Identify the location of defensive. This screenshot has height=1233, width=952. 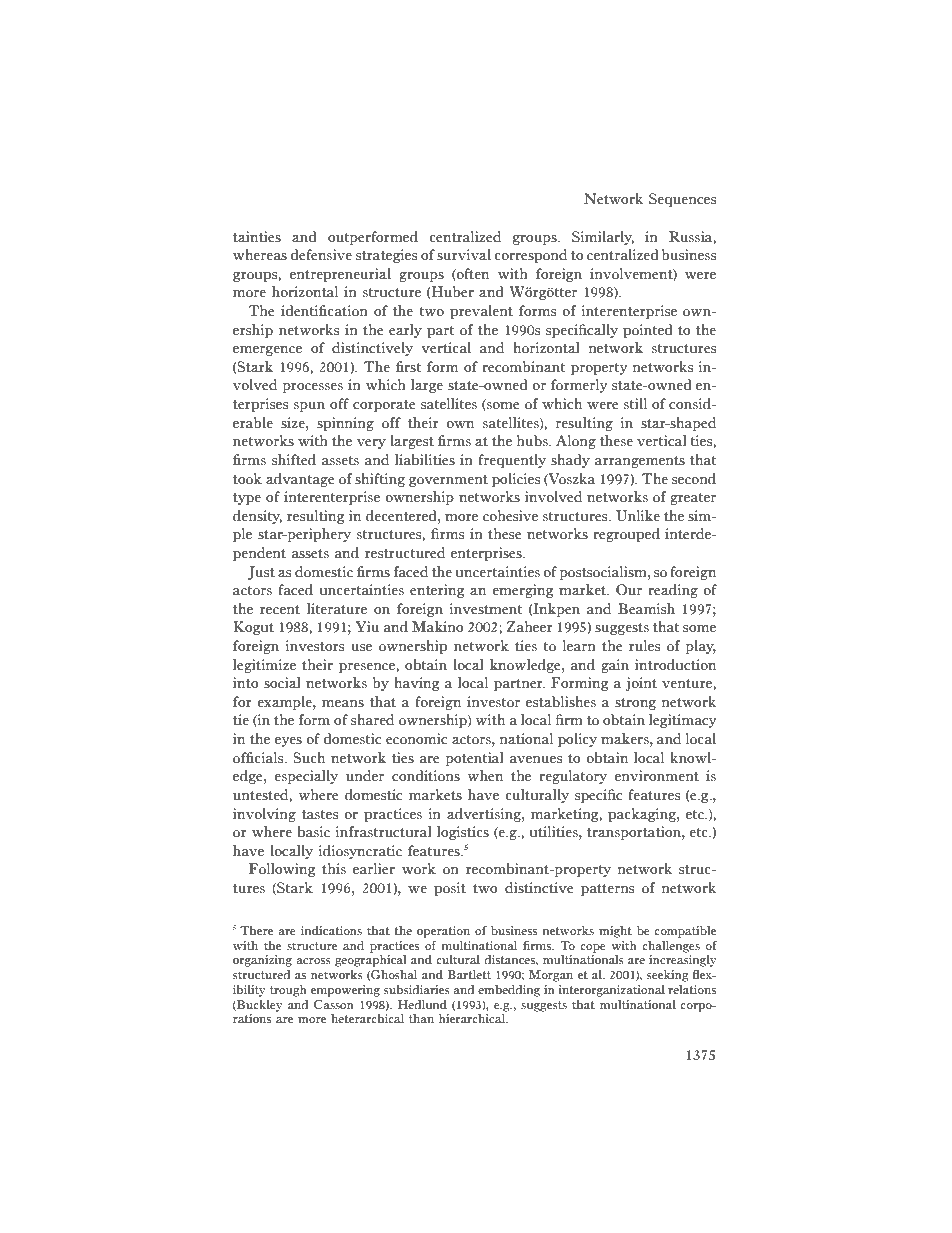
(321, 255).
